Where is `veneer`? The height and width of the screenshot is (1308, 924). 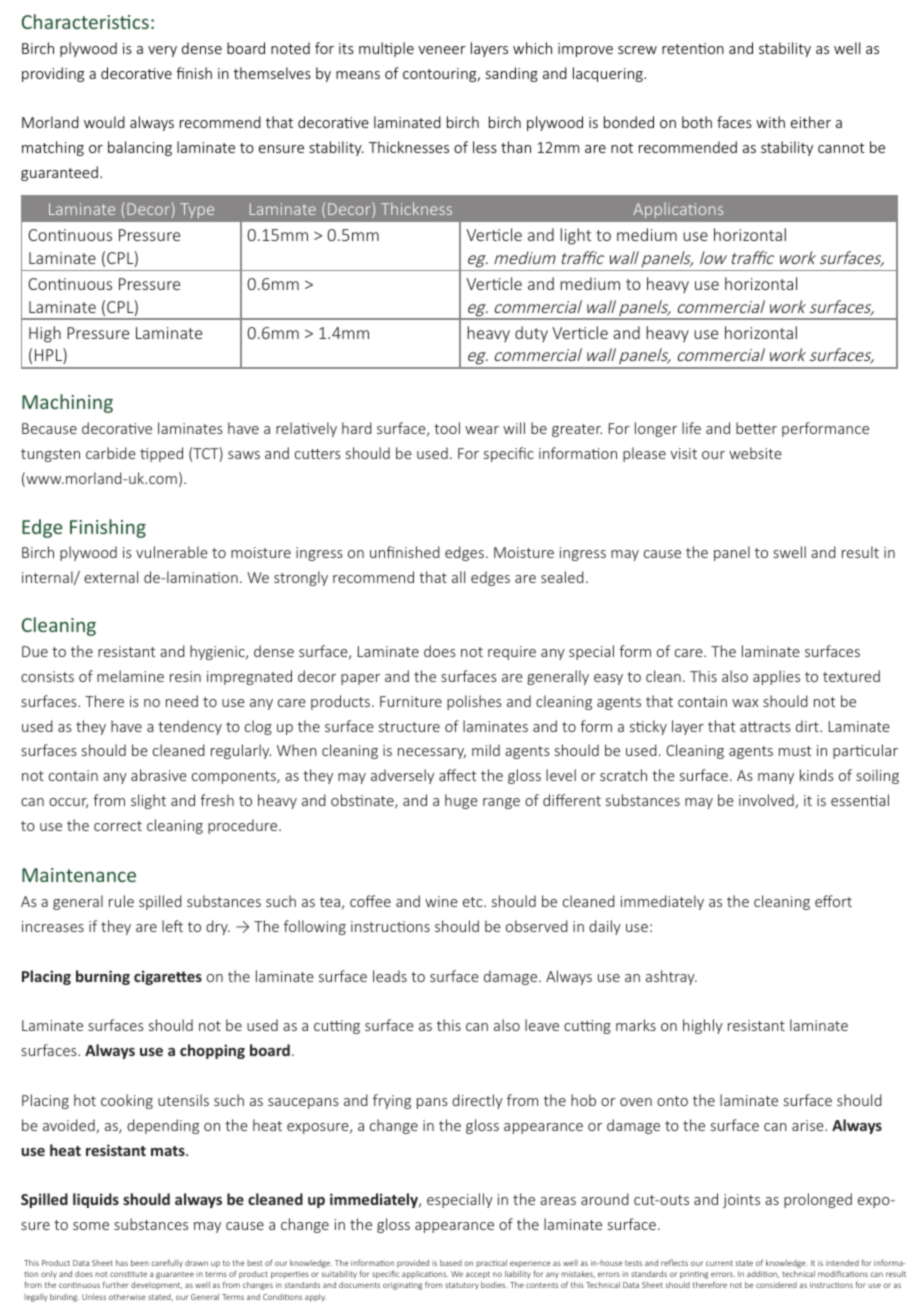
veneer is located at coordinates (442, 50).
